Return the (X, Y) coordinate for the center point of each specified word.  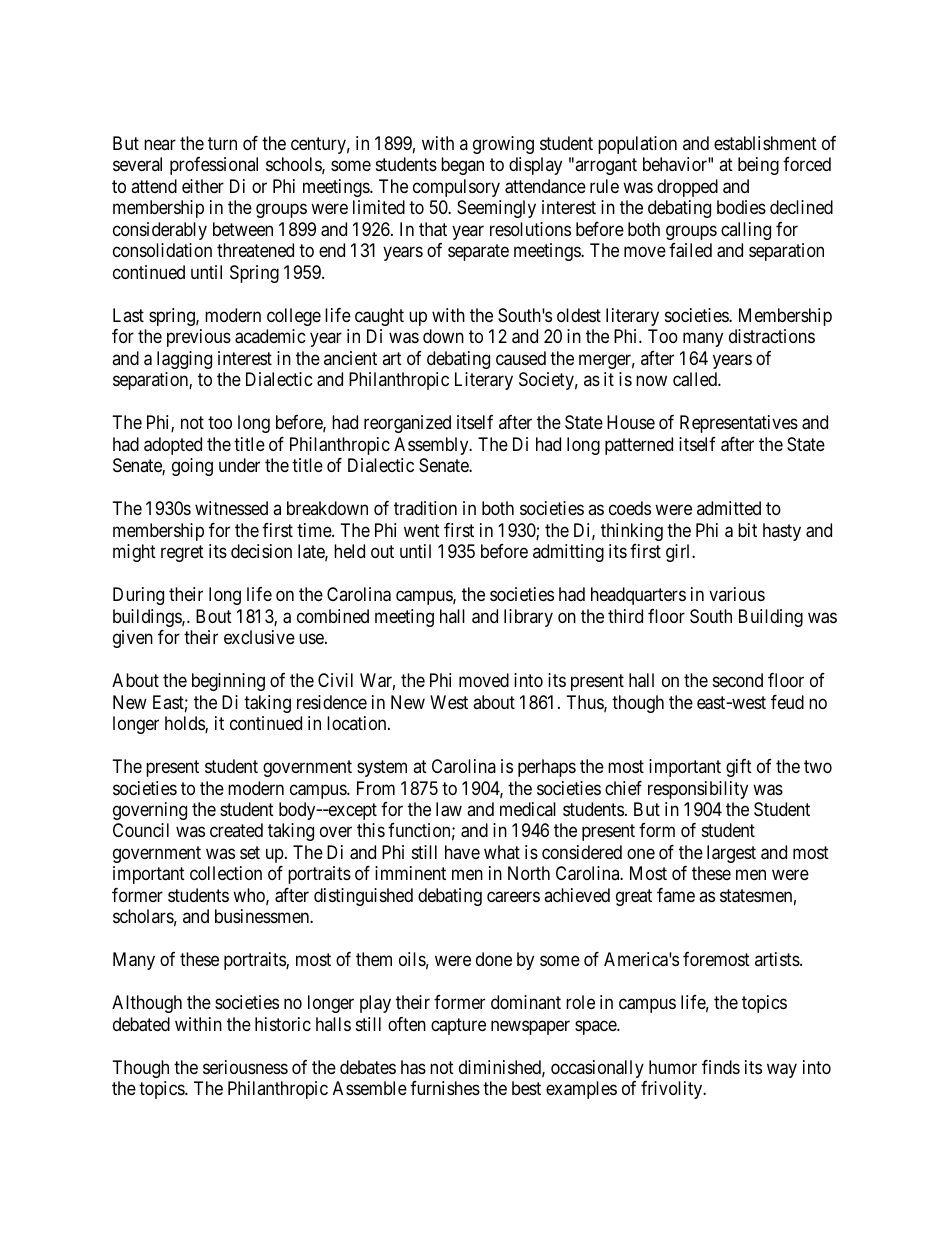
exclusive (259, 637)
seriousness (245, 1067)
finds (721, 1067)
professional (214, 166)
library (528, 618)
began (462, 166)
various (737, 594)
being (758, 166)
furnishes (445, 1088)
